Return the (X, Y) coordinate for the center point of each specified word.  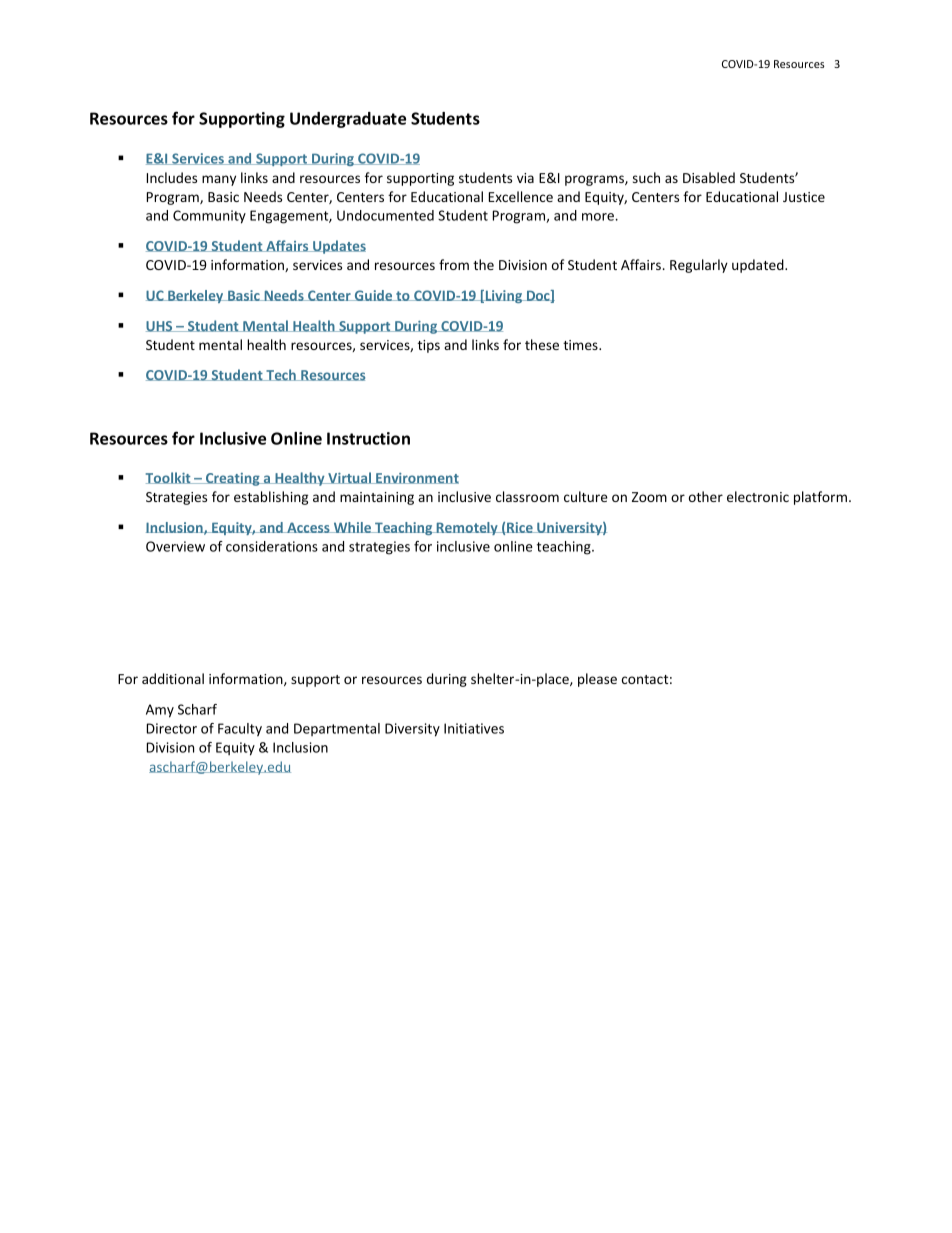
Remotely (467, 528)
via (525, 178)
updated (759, 266)
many (219, 180)
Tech (281, 375)
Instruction (368, 438)
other (706, 496)
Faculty (240, 730)
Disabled (709, 177)
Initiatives (474, 728)
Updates (338, 247)
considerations (272, 546)
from (454, 264)
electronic (758, 496)
